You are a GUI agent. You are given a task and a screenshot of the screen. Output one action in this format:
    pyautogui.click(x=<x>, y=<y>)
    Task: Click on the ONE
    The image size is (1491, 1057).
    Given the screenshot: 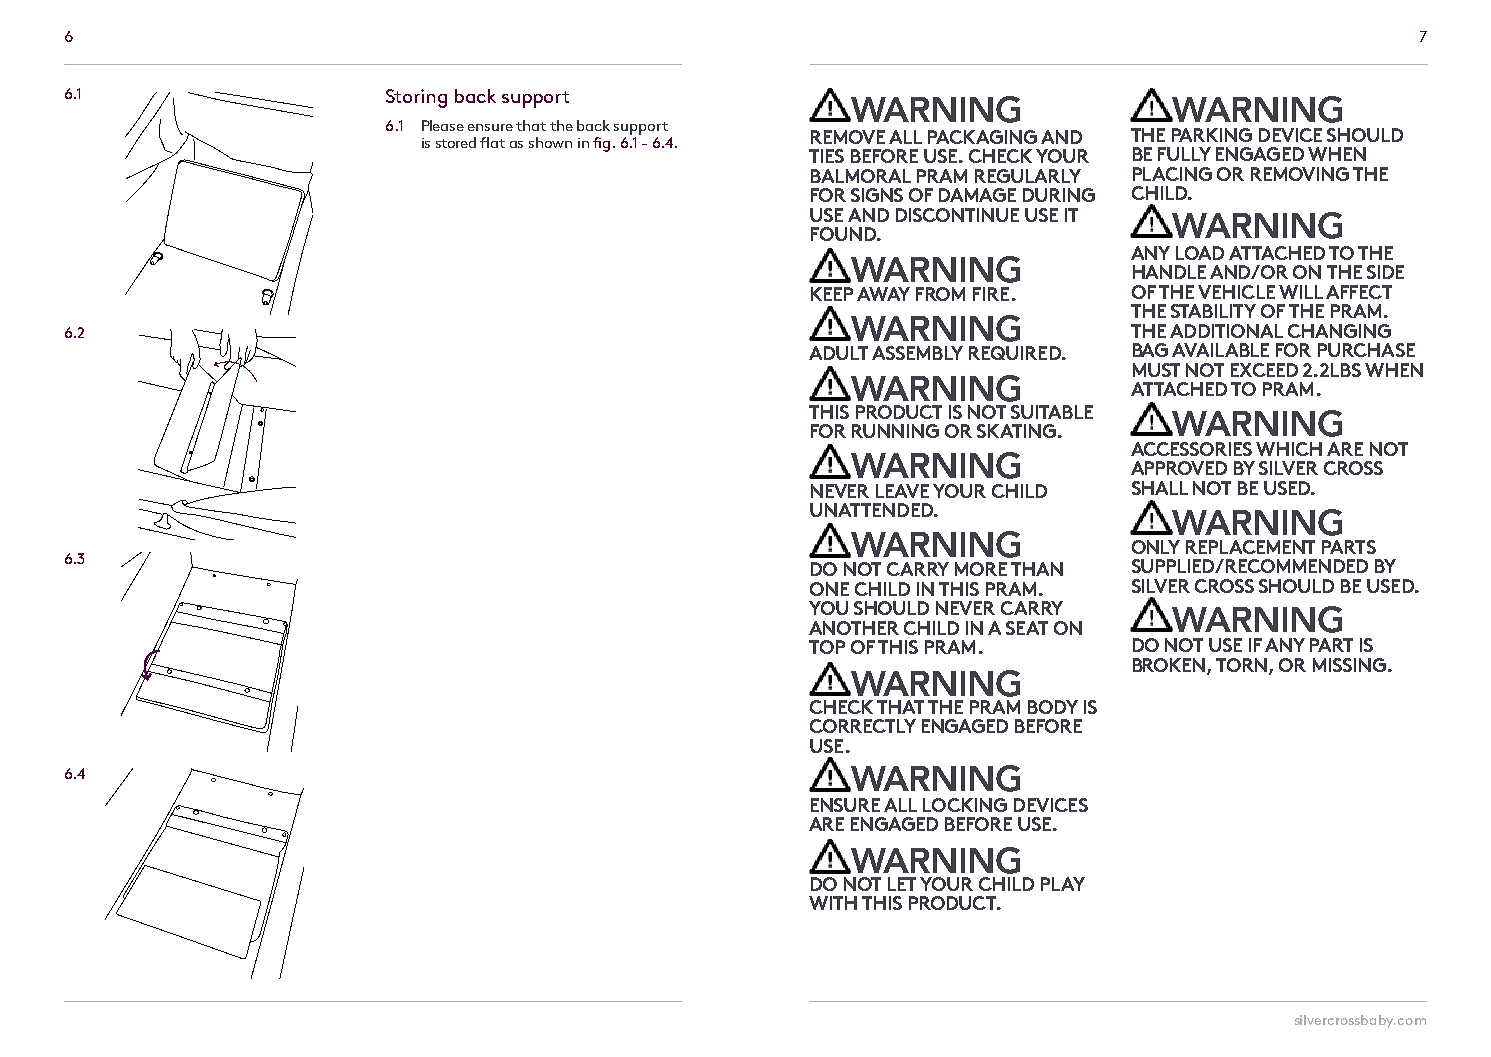 What is the action you would take?
    pyautogui.click(x=829, y=589)
